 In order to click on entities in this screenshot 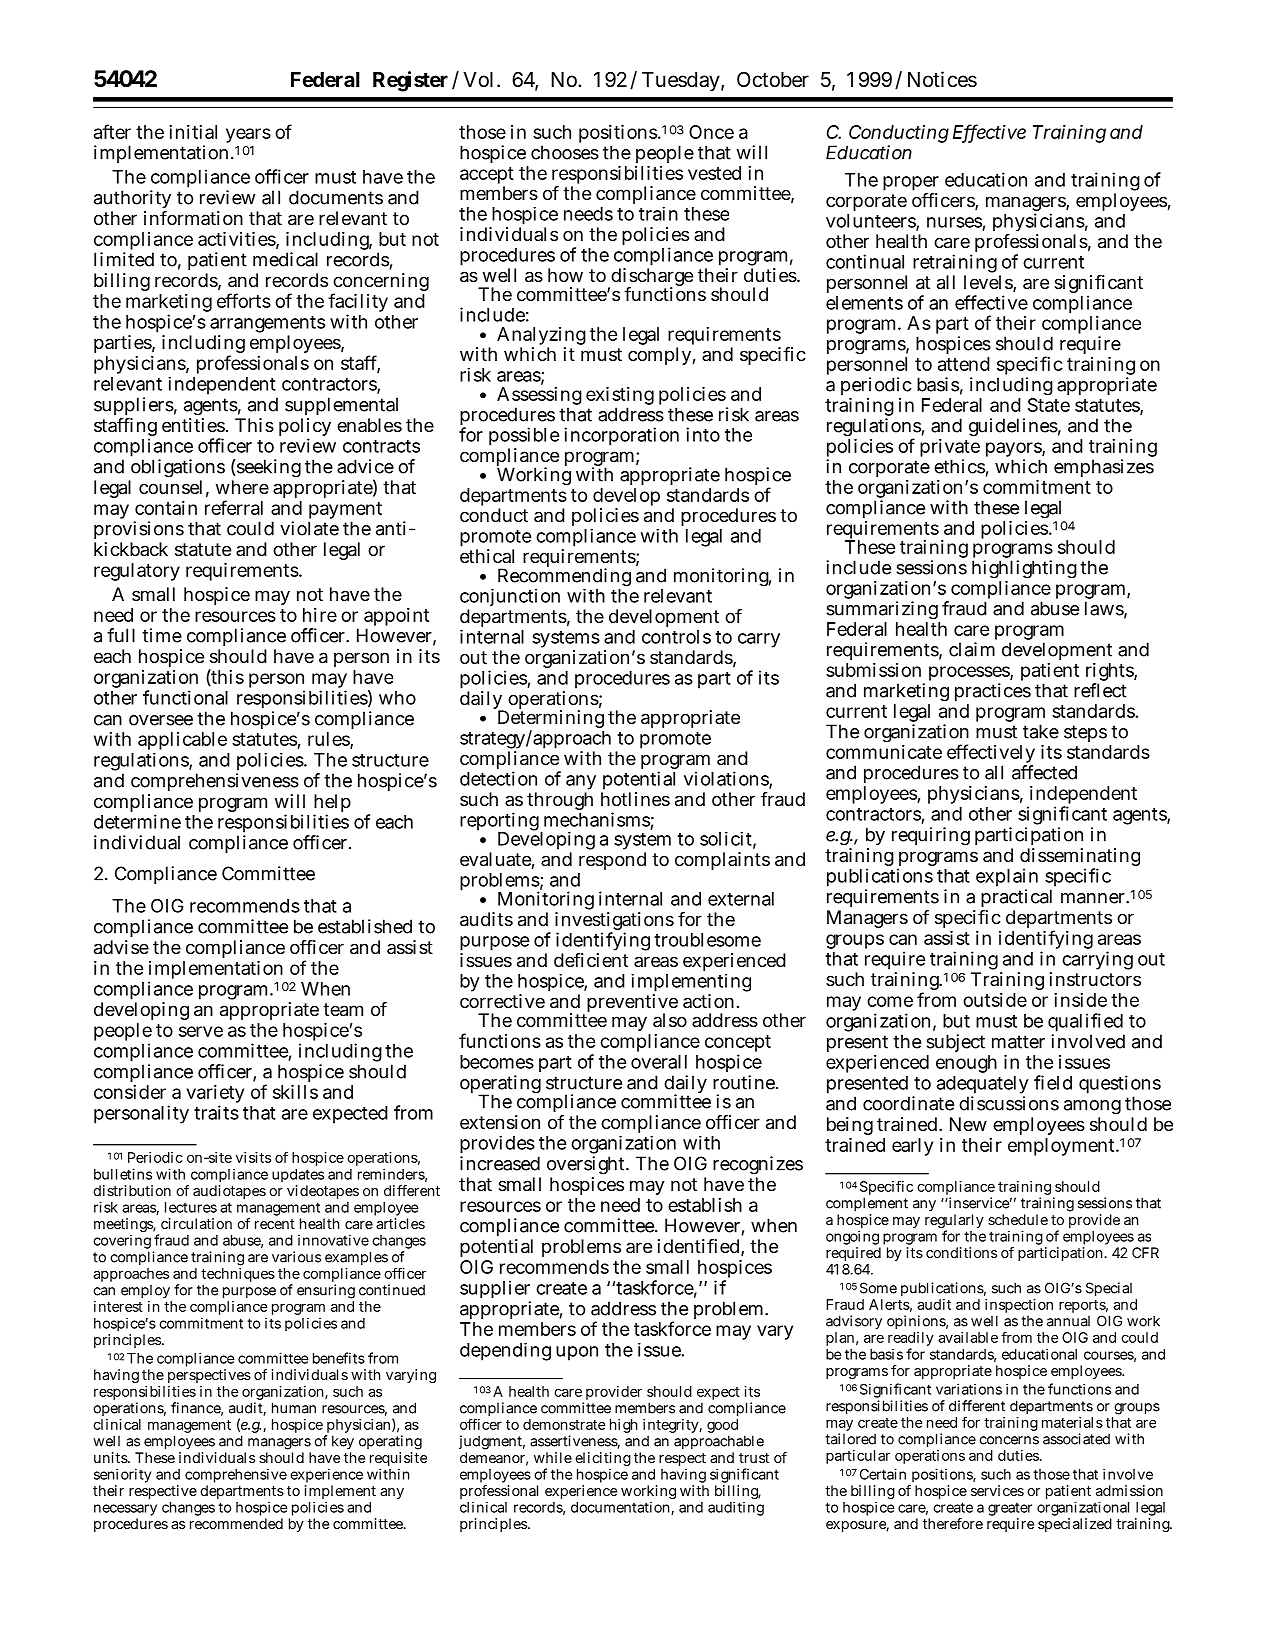, I will do `click(193, 425)`.
